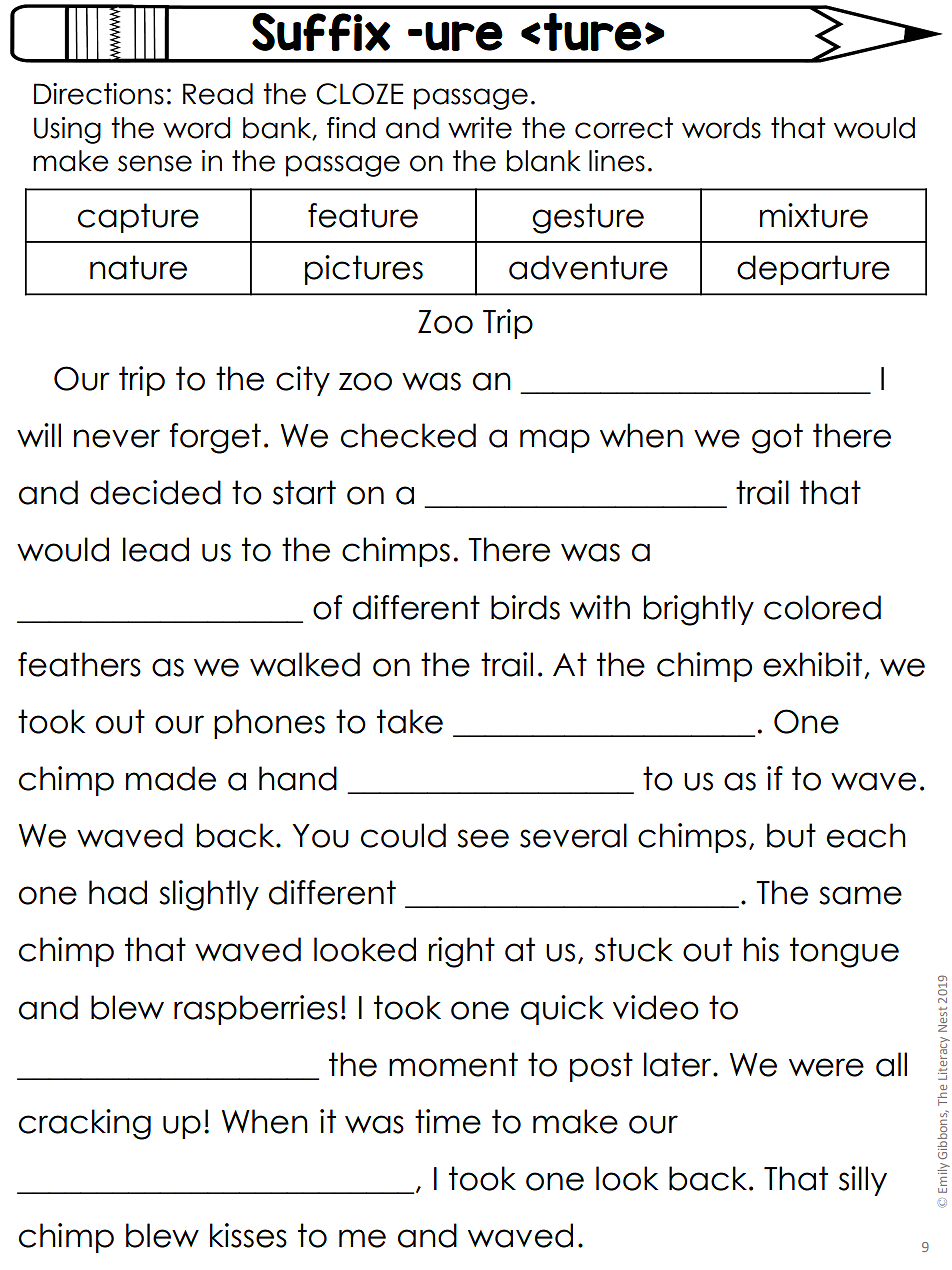 Image resolution: width=952 pixels, height=1270 pixels. I want to click on silly, so click(863, 1181).
